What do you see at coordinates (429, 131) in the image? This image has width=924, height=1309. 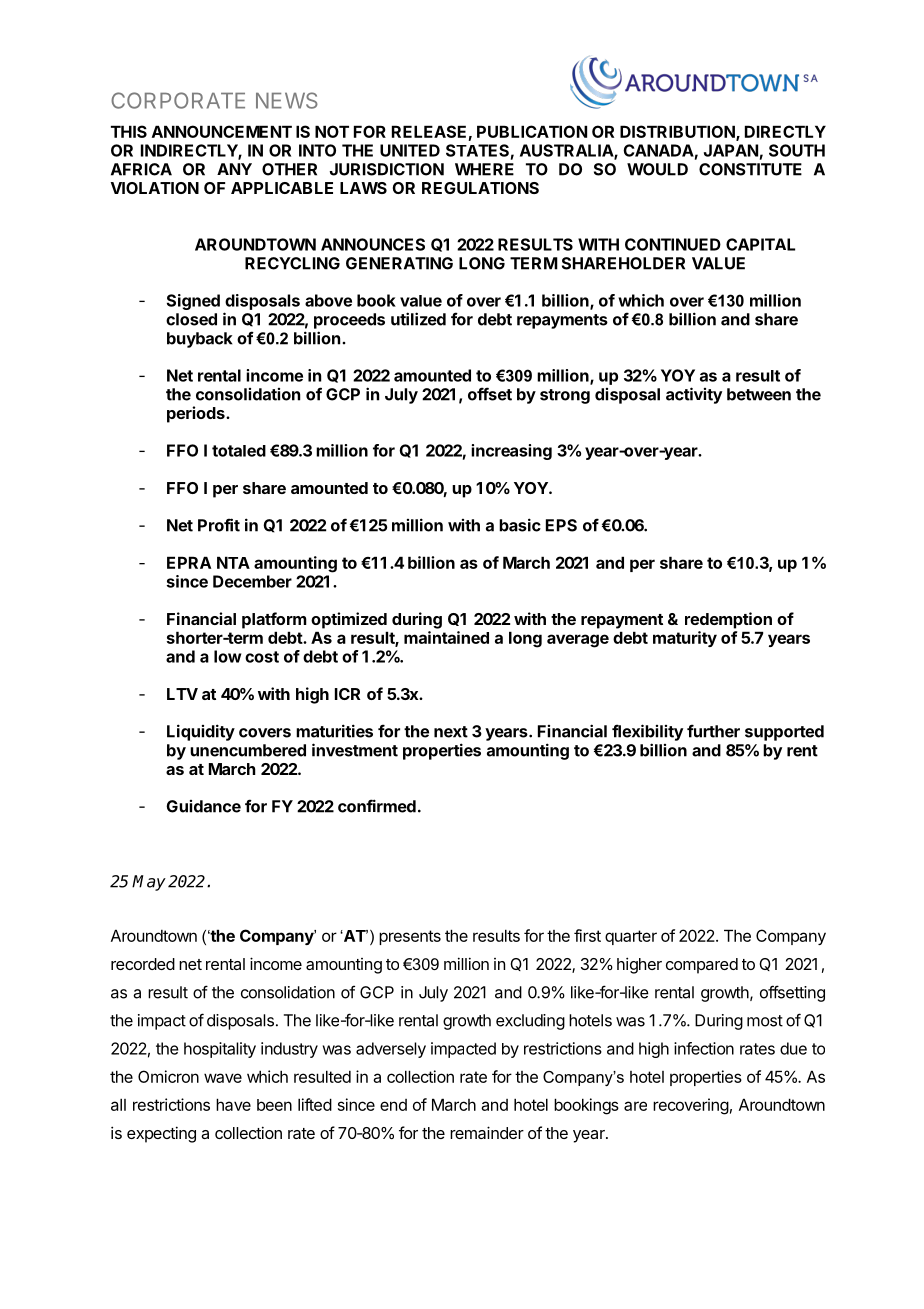 I see `RELEASE` at bounding box center [429, 131].
